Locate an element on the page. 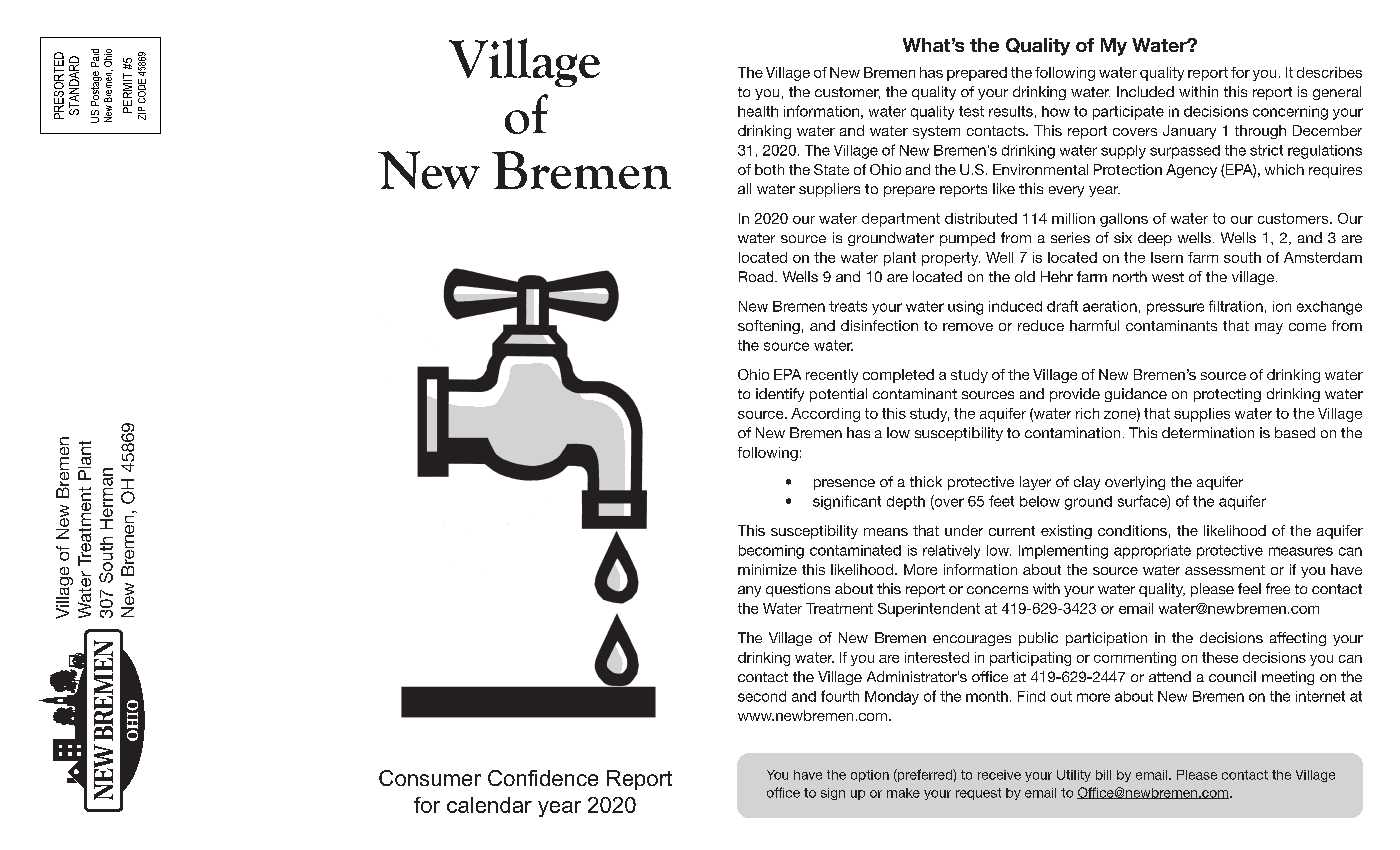 This image has width=1400, height=850. bill is located at coordinates (1103, 775).
